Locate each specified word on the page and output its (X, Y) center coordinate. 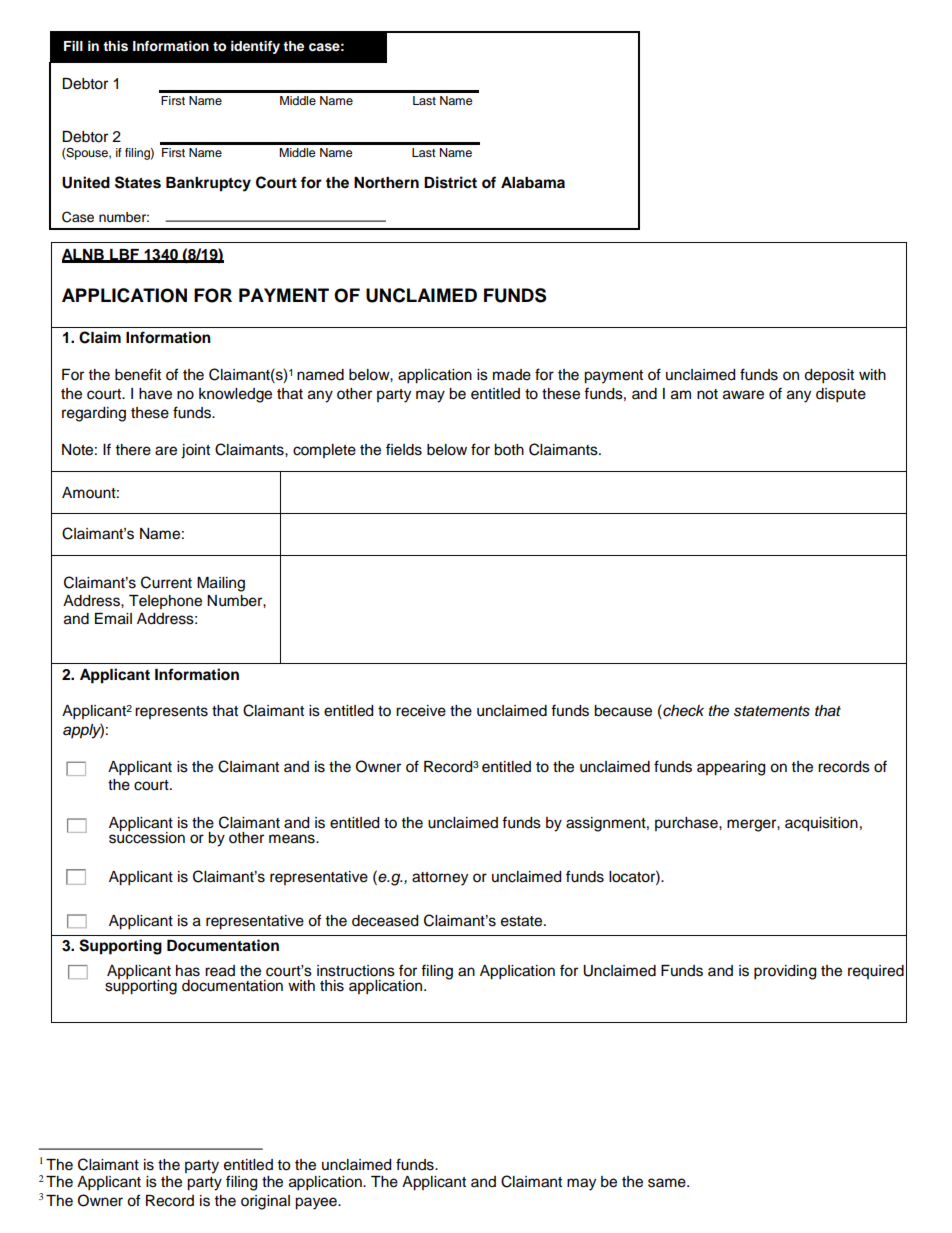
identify (255, 47)
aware (743, 395)
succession (147, 836)
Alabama (533, 183)
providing (785, 972)
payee (317, 1203)
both (509, 450)
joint (195, 451)
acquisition (821, 824)
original (265, 1202)
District (450, 182)
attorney (440, 879)
